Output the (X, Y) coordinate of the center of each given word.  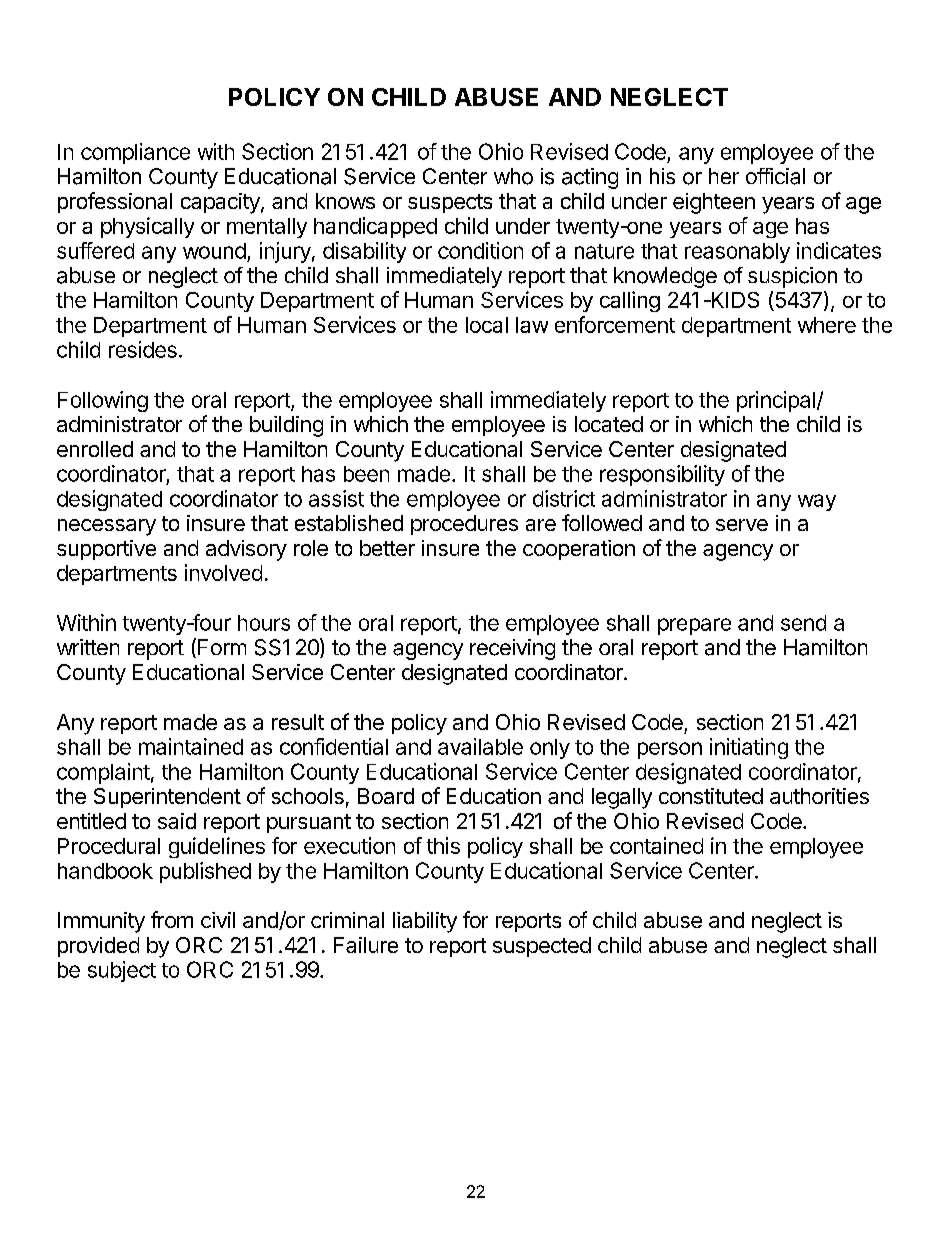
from (172, 919)
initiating (749, 748)
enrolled (95, 449)
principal (776, 401)
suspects (450, 203)
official (775, 176)
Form (222, 647)
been (366, 474)
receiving (512, 649)
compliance (135, 153)
